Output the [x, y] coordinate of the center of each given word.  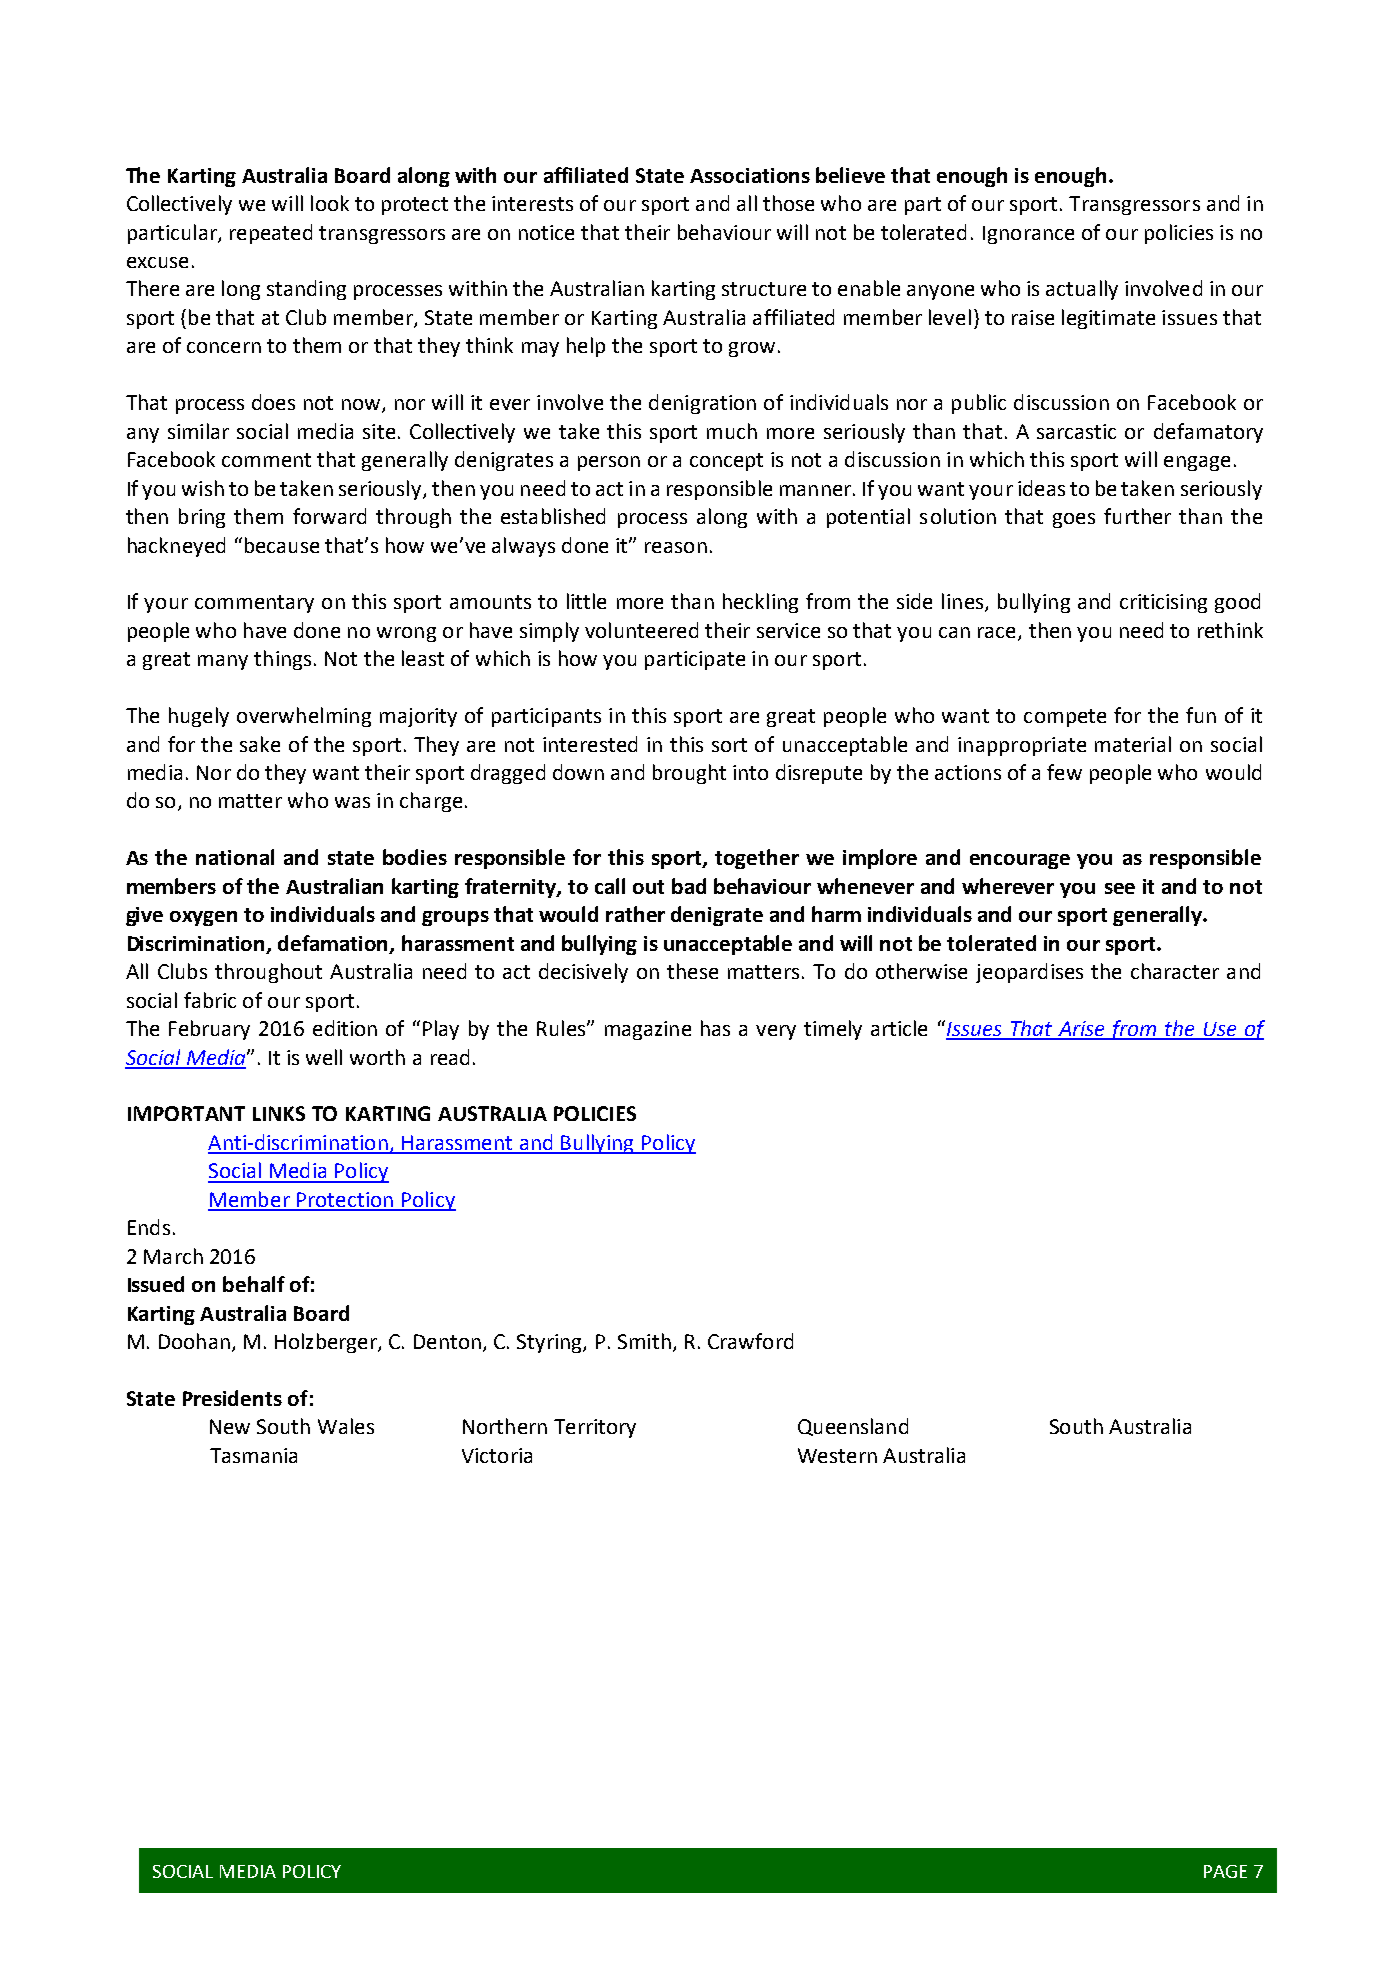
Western [837, 1455]
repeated [271, 234]
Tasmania [253, 1455]
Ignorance [1028, 235]
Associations [750, 175]
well [324, 1057]
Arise [1082, 1030]
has [715, 1028]
